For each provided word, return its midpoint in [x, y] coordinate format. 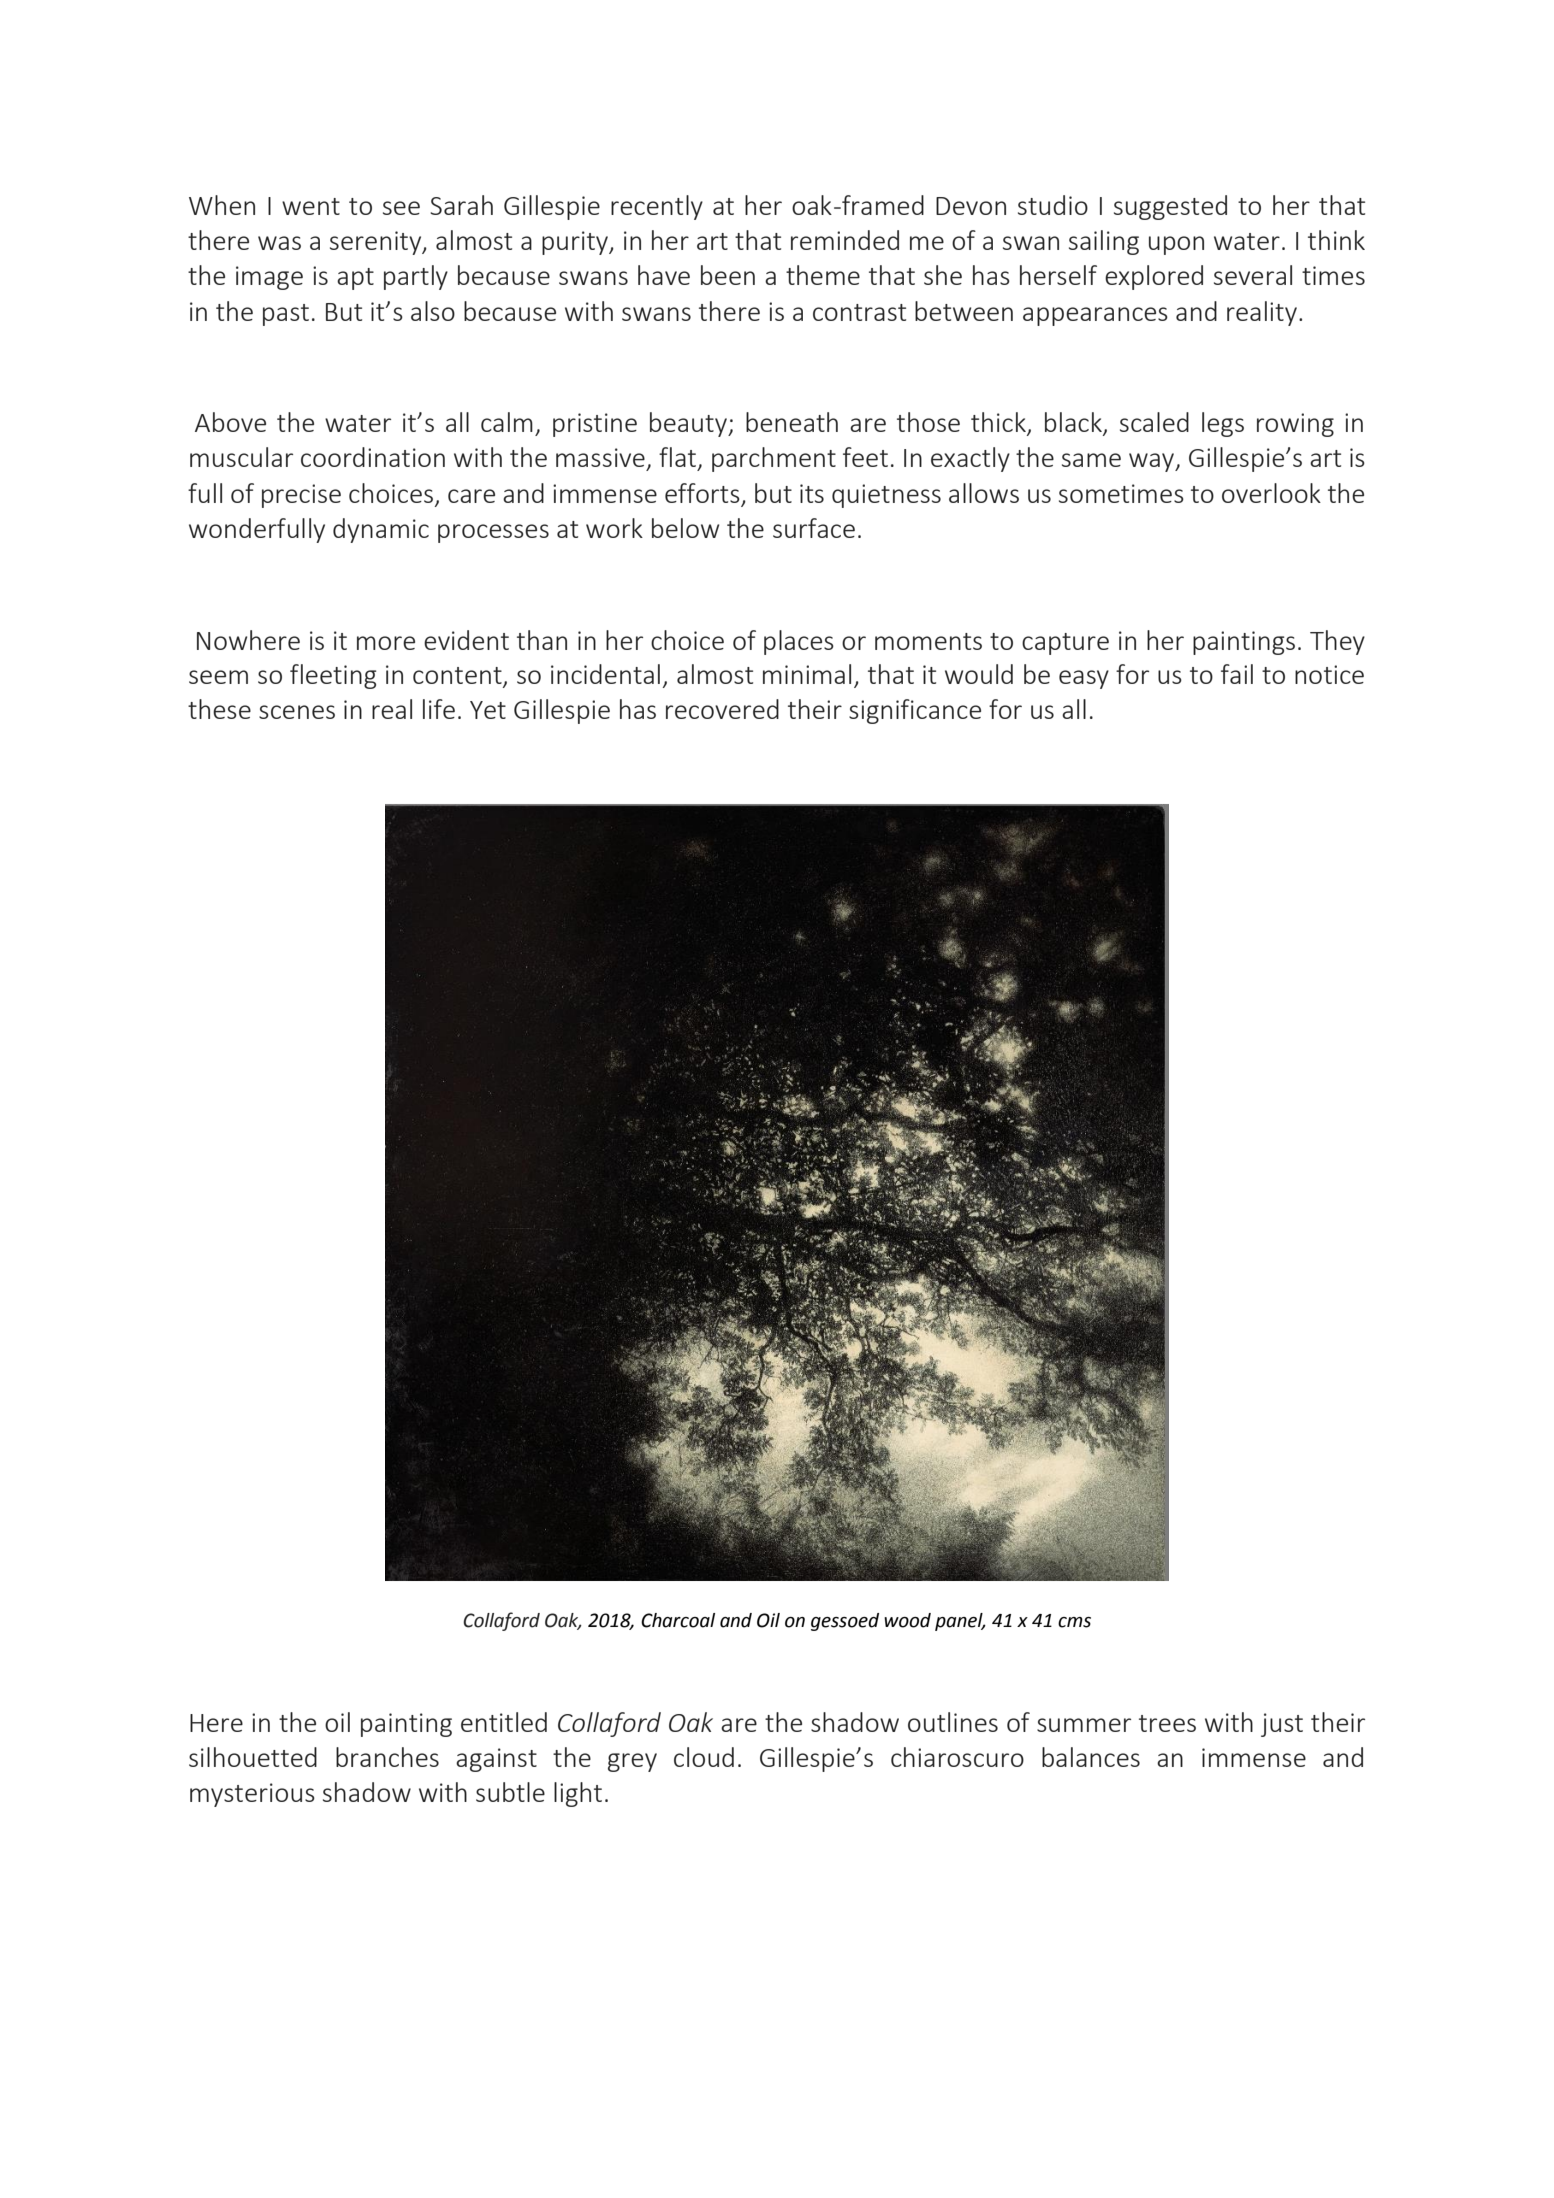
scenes [297, 712]
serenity [377, 243]
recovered [722, 709]
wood [907, 1620]
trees [1167, 1723]
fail [1237, 674]
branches [387, 1757]
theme [823, 275]
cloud [704, 1757]
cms [1074, 1622]
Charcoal [678, 1620]
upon [1176, 245]
